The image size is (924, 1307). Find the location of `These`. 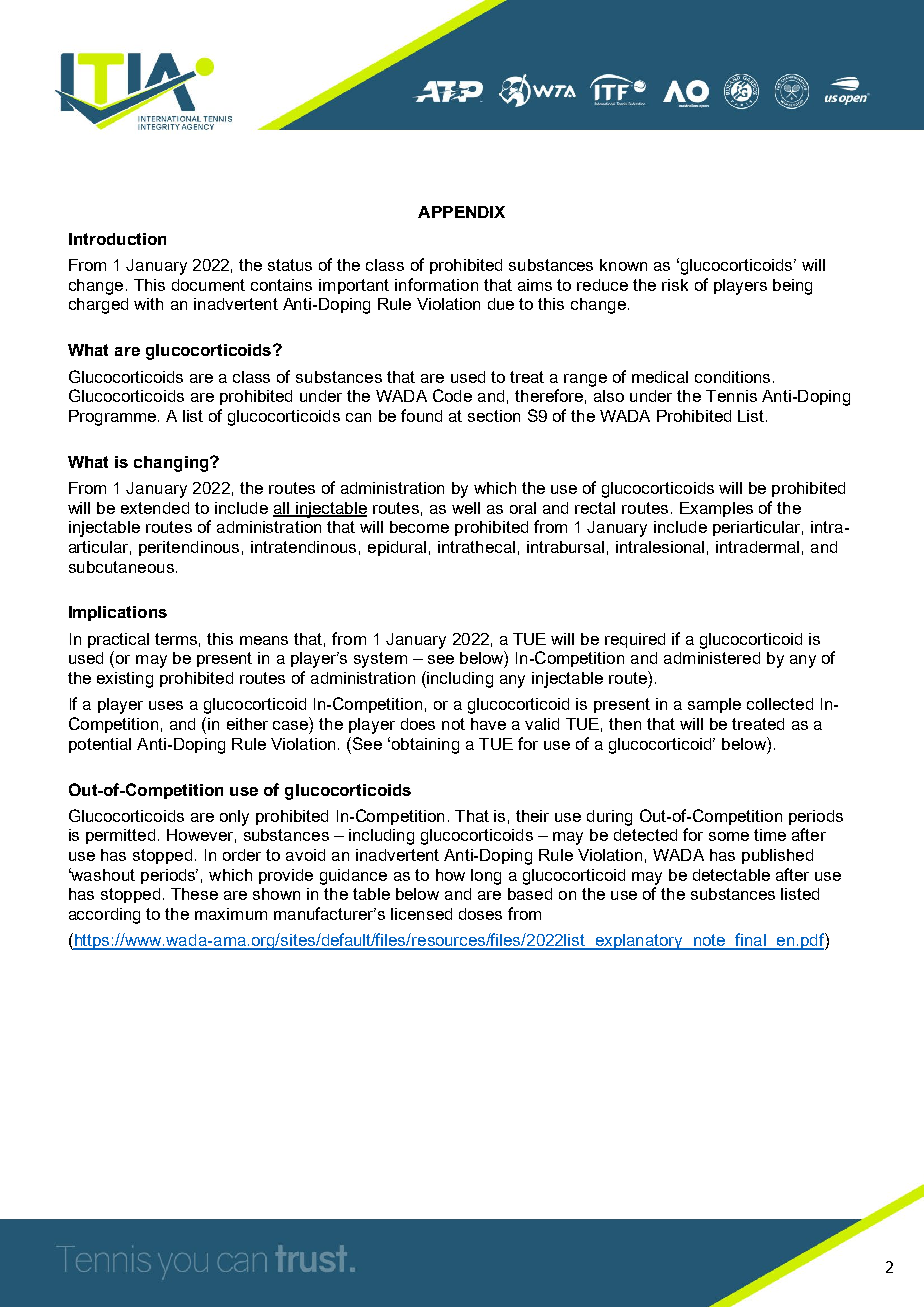

These is located at coordinates (194, 894).
